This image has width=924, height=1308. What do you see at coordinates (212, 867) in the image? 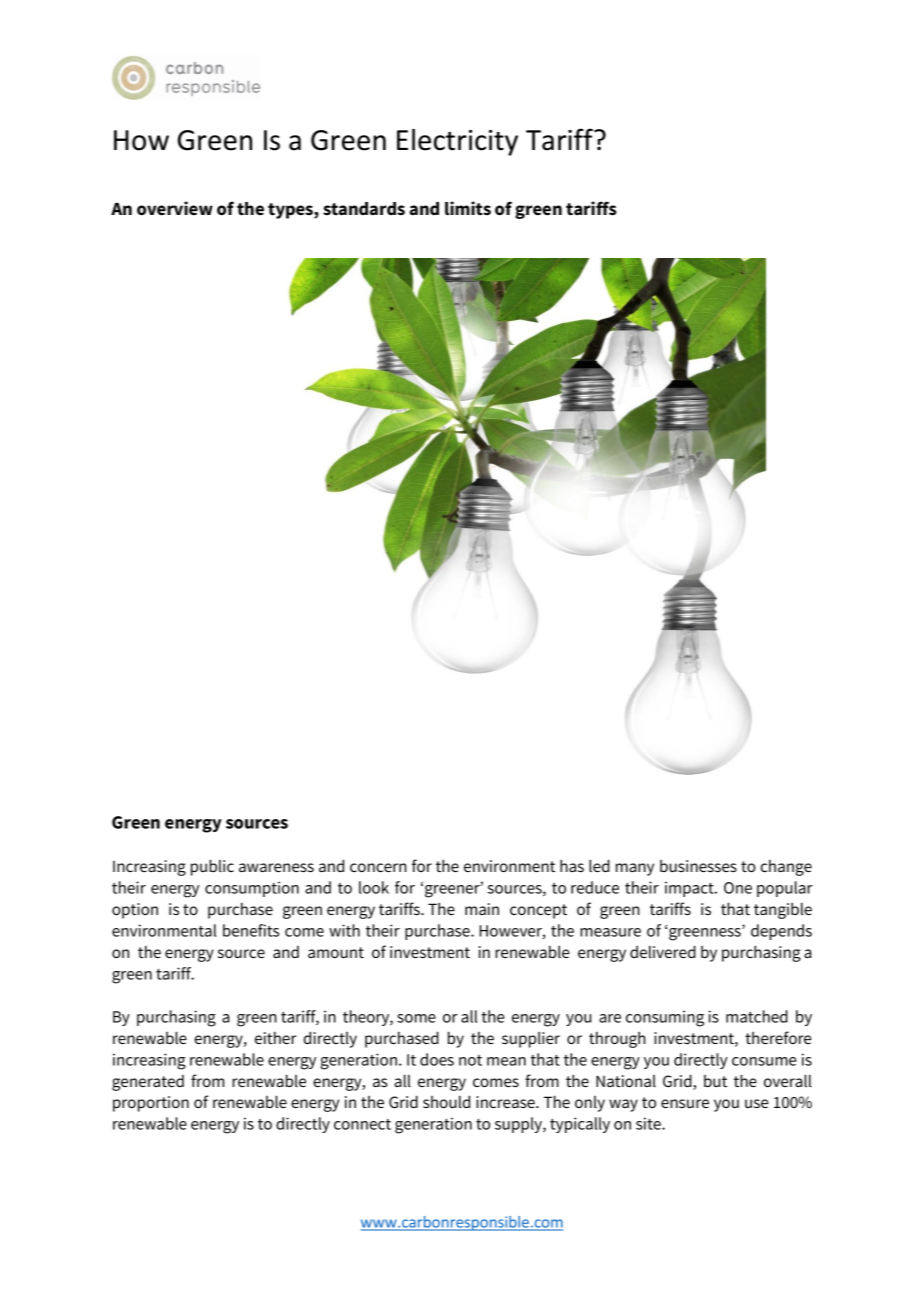
I see `public` at bounding box center [212, 867].
